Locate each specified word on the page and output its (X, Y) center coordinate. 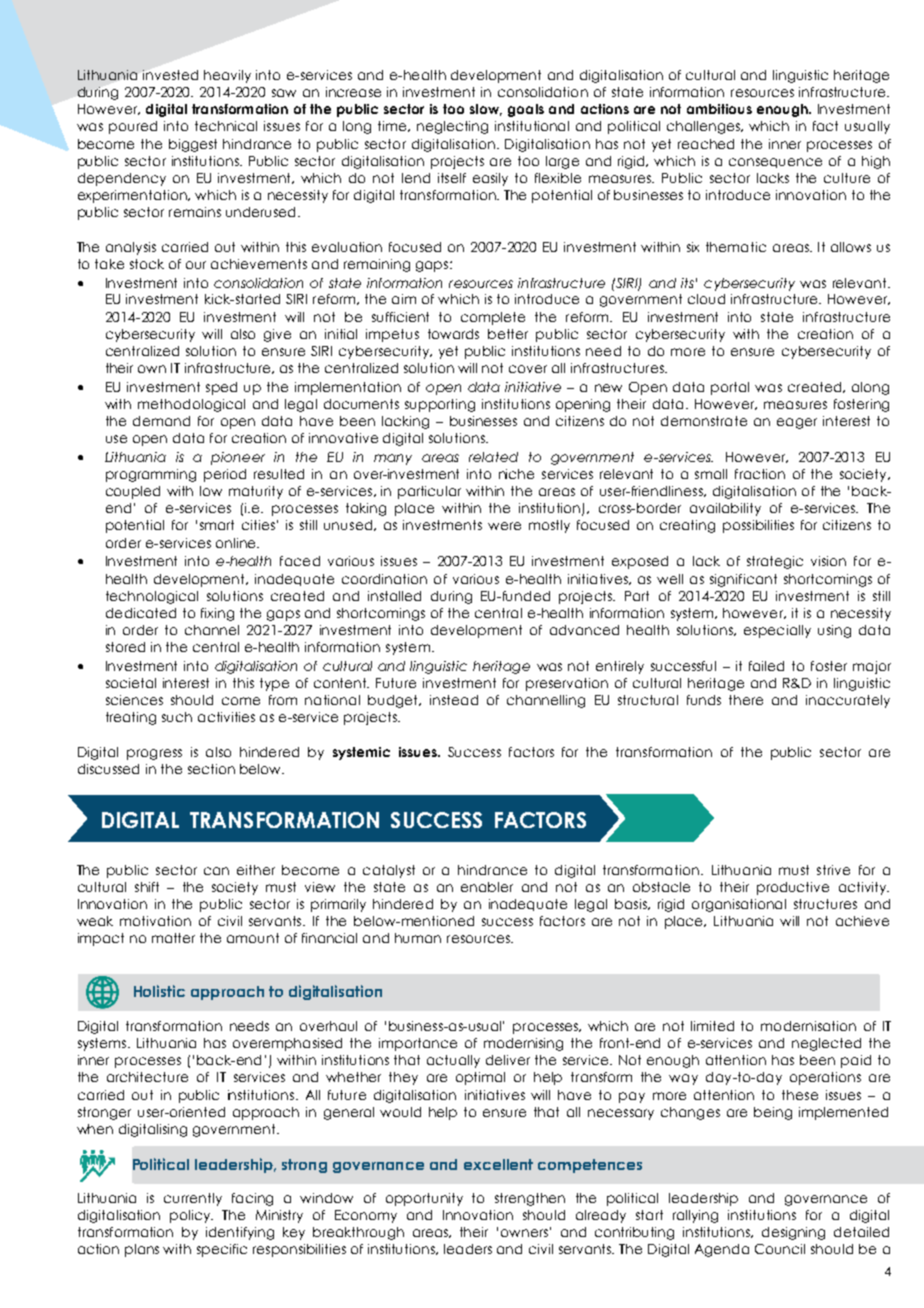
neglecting (452, 127)
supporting (440, 405)
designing (793, 1233)
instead (454, 700)
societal (131, 683)
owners (524, 1233)
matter (173, 938)
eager (797, 423)
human (418, 938)
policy (191, 1216)
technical (226, 126)
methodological (191, 405)
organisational (739, 905)
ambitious (719, 109)
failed (766, 666)
